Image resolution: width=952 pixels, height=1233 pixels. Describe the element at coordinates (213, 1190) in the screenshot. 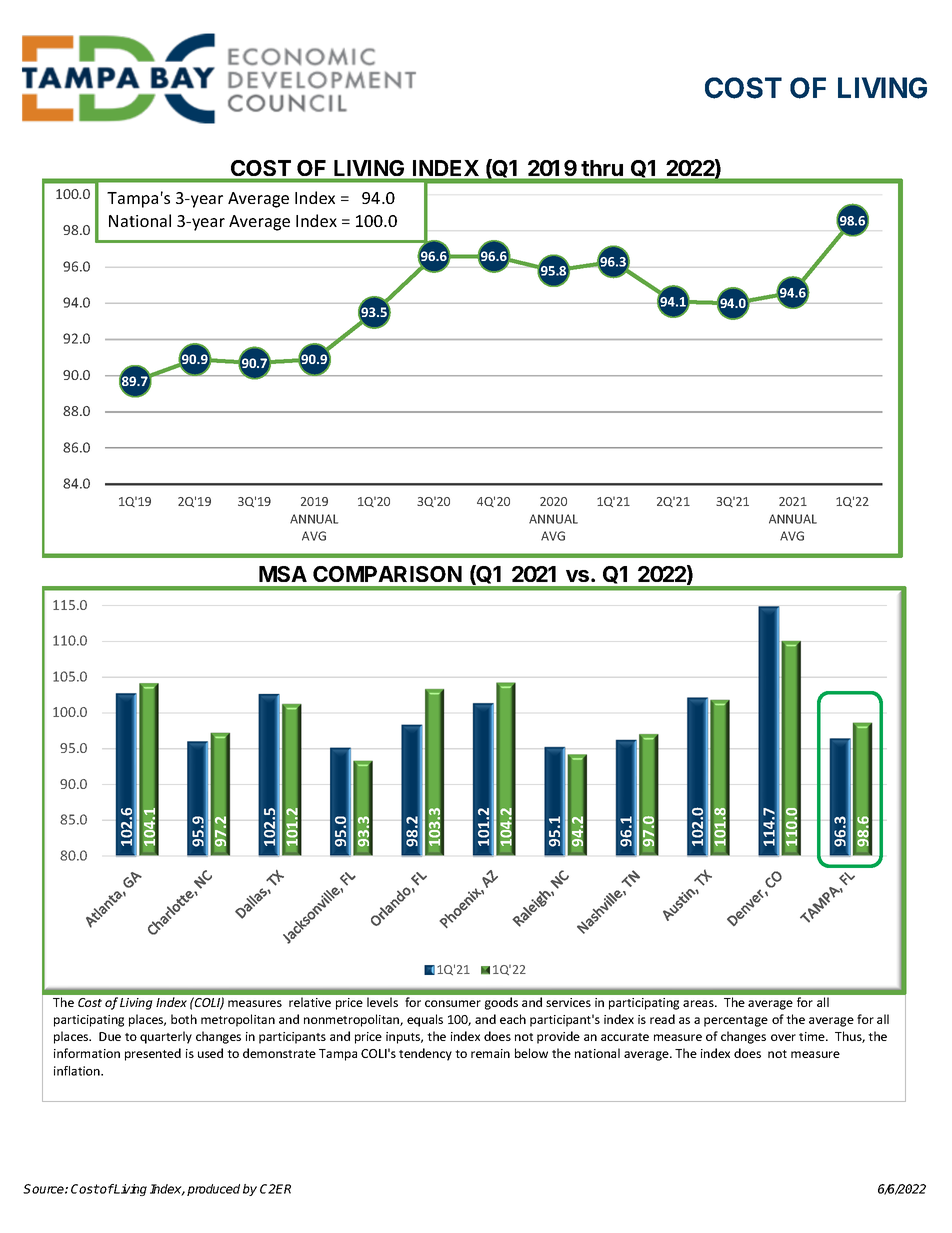

I see `produced` at that location.
